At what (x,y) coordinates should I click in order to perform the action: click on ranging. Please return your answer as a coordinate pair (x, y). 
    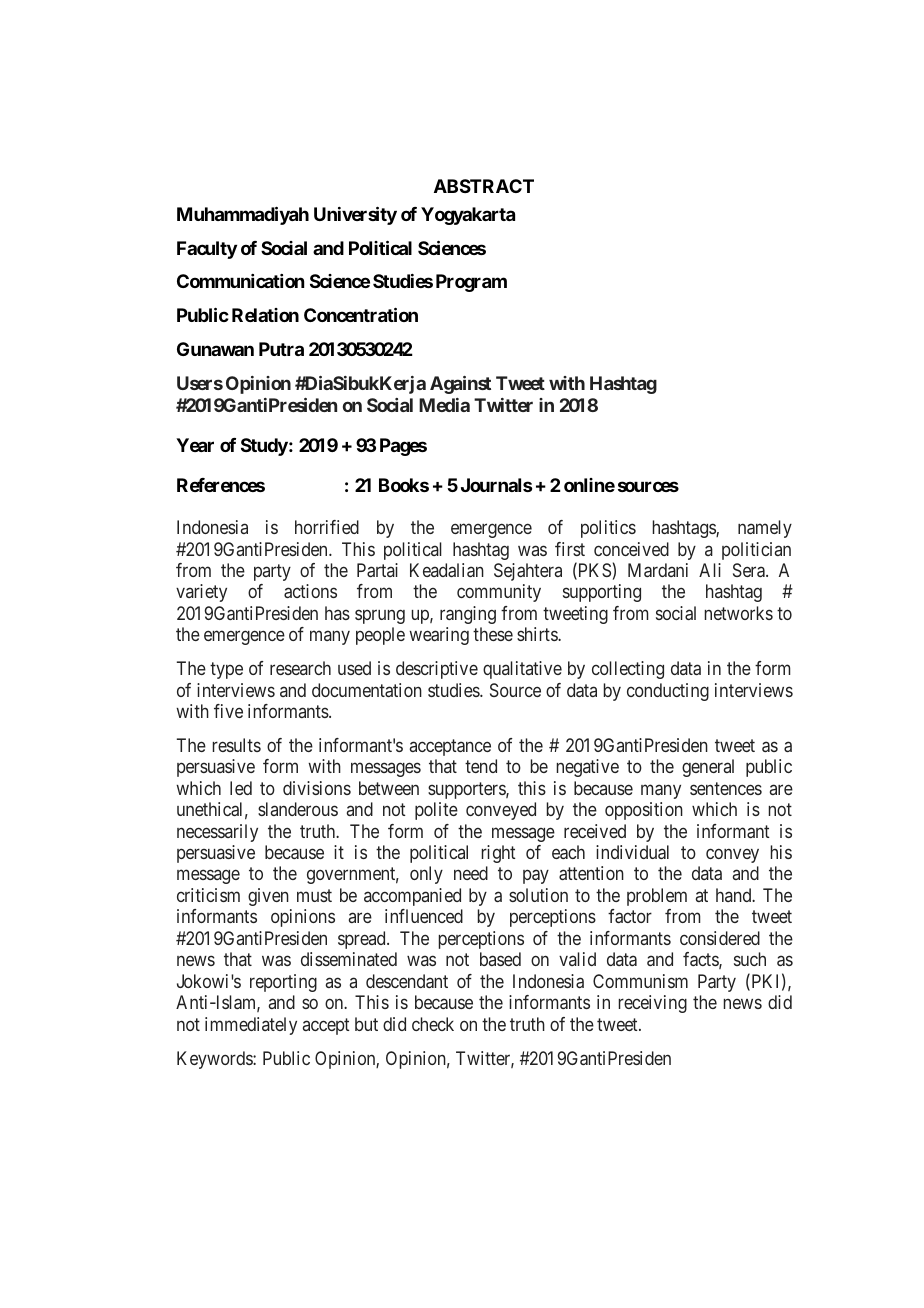
    Looking at the image, I should click on (468, 615).
